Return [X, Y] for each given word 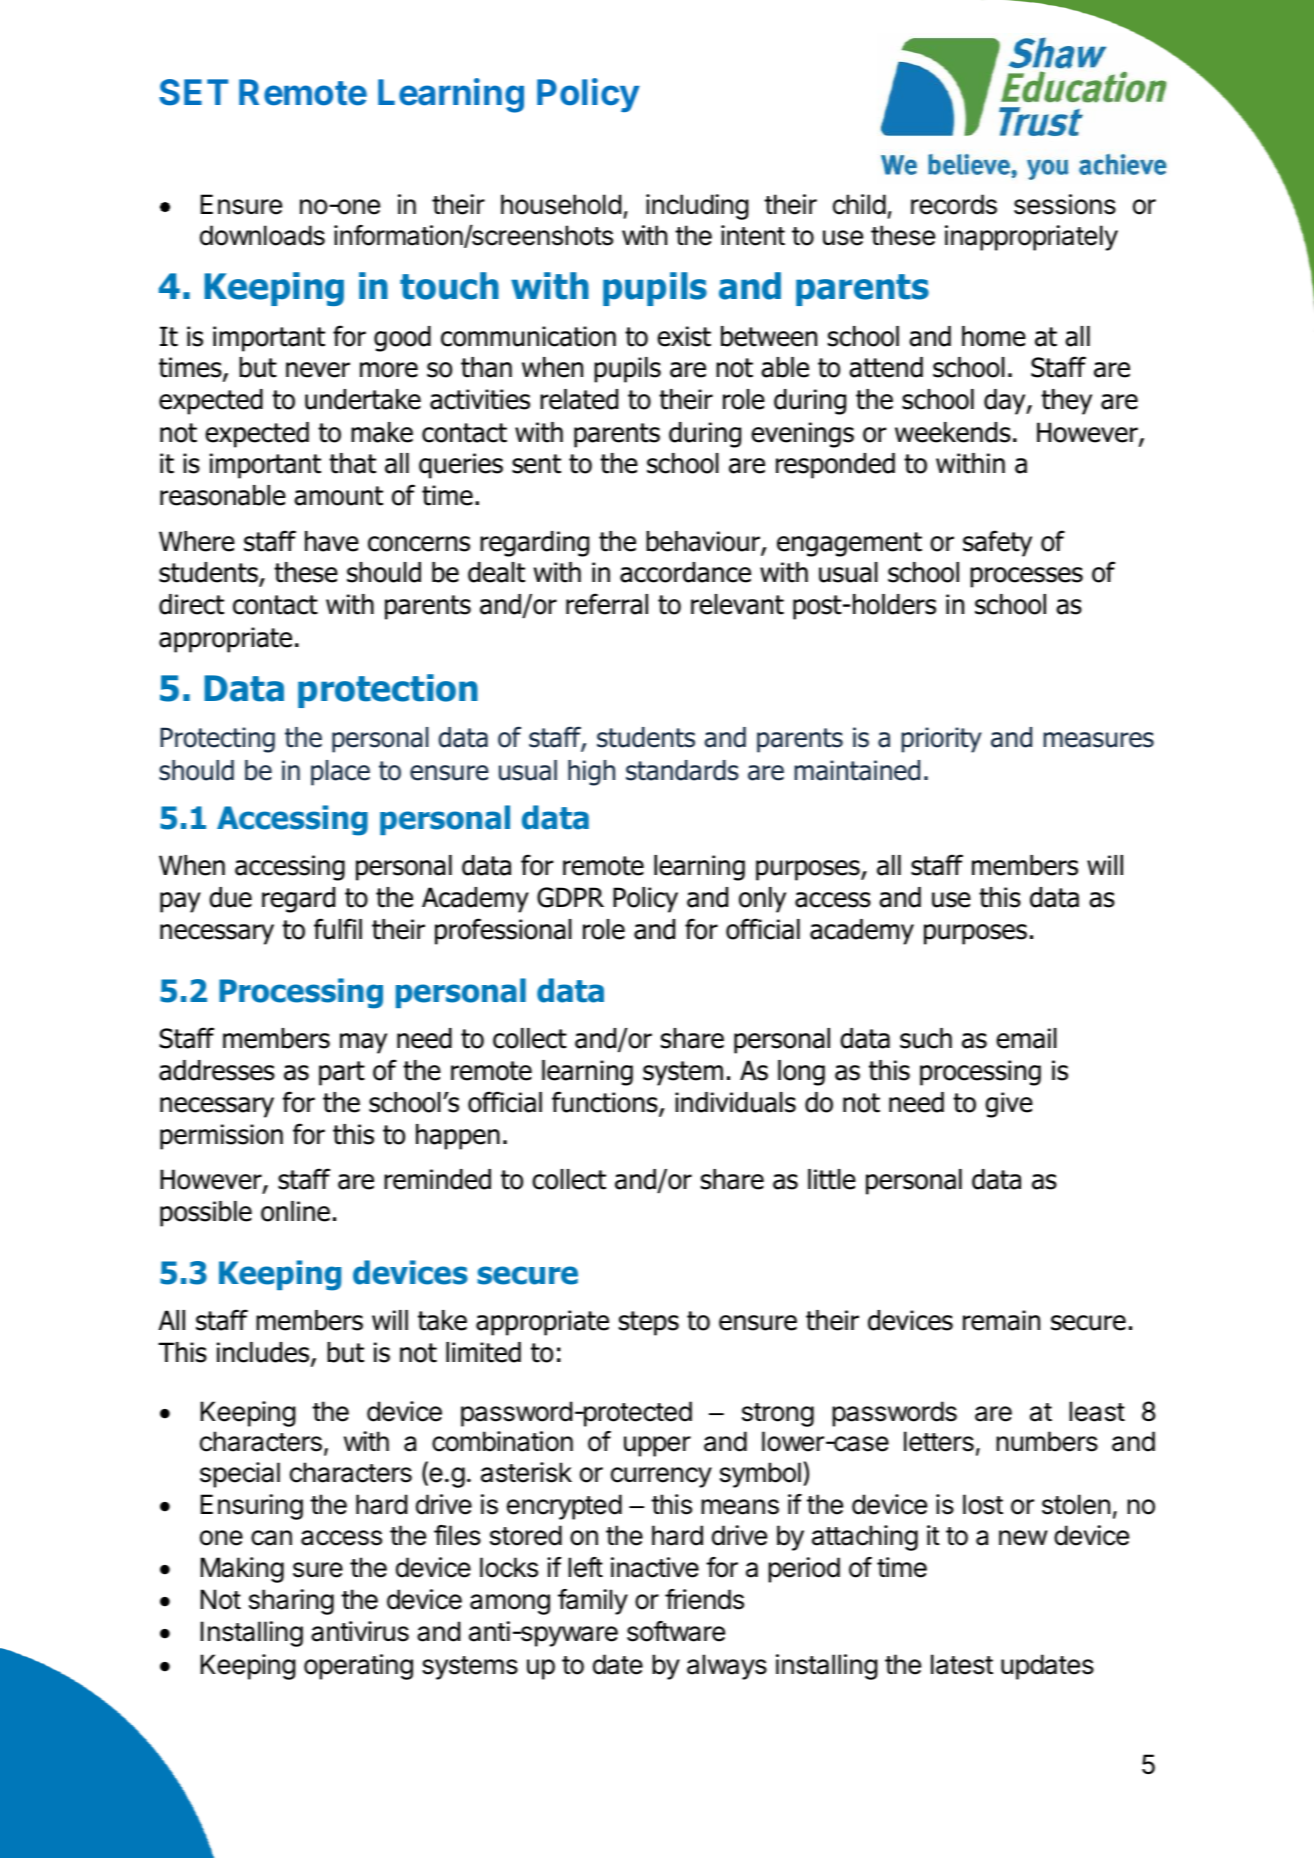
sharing [291, 1602]
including [697, 207]
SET [193, 92]
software [676, 1631]
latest [962, 1664]
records [954, 204]
